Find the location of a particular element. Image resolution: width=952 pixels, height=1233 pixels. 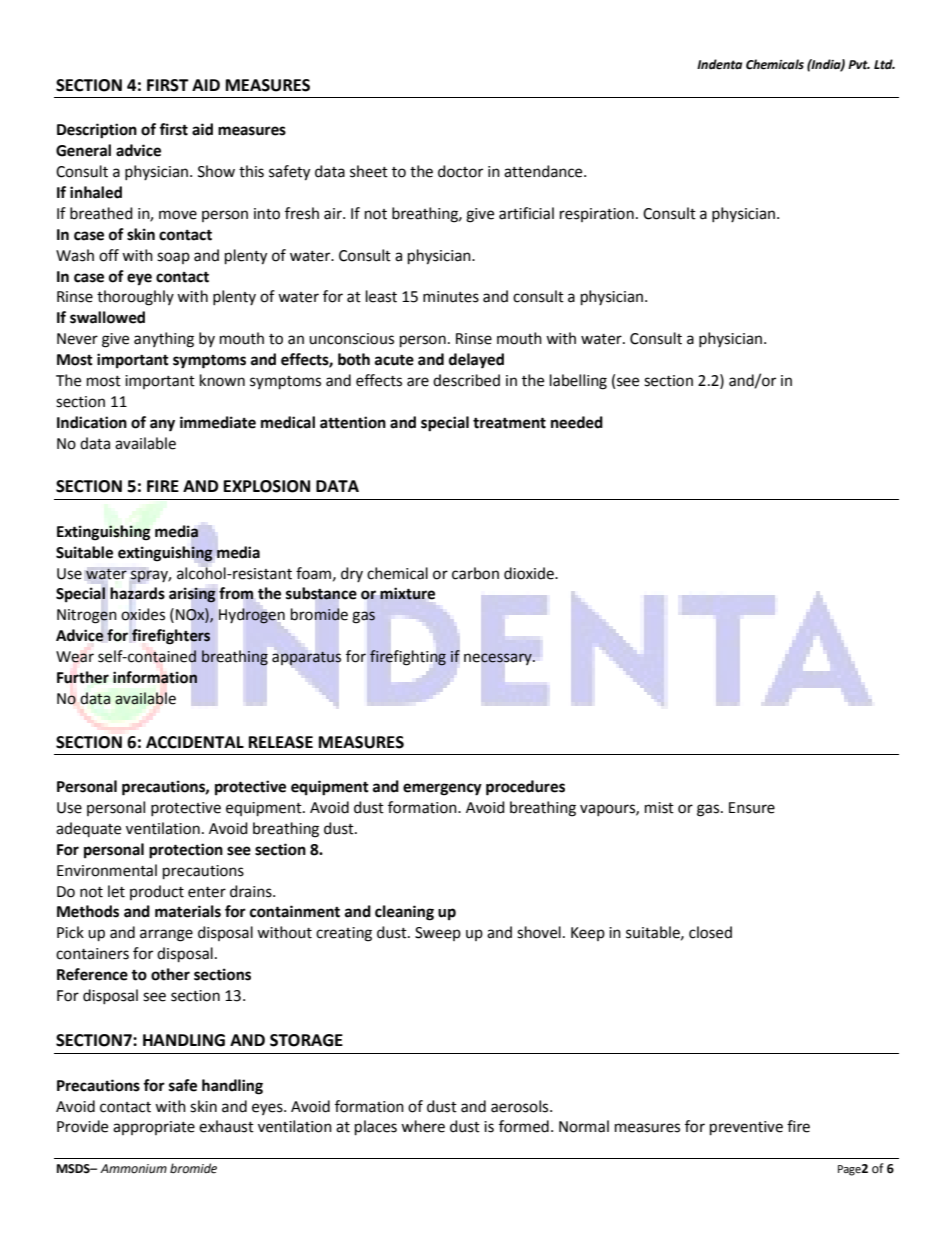

Pvt is located at coordinates (859, 65).
